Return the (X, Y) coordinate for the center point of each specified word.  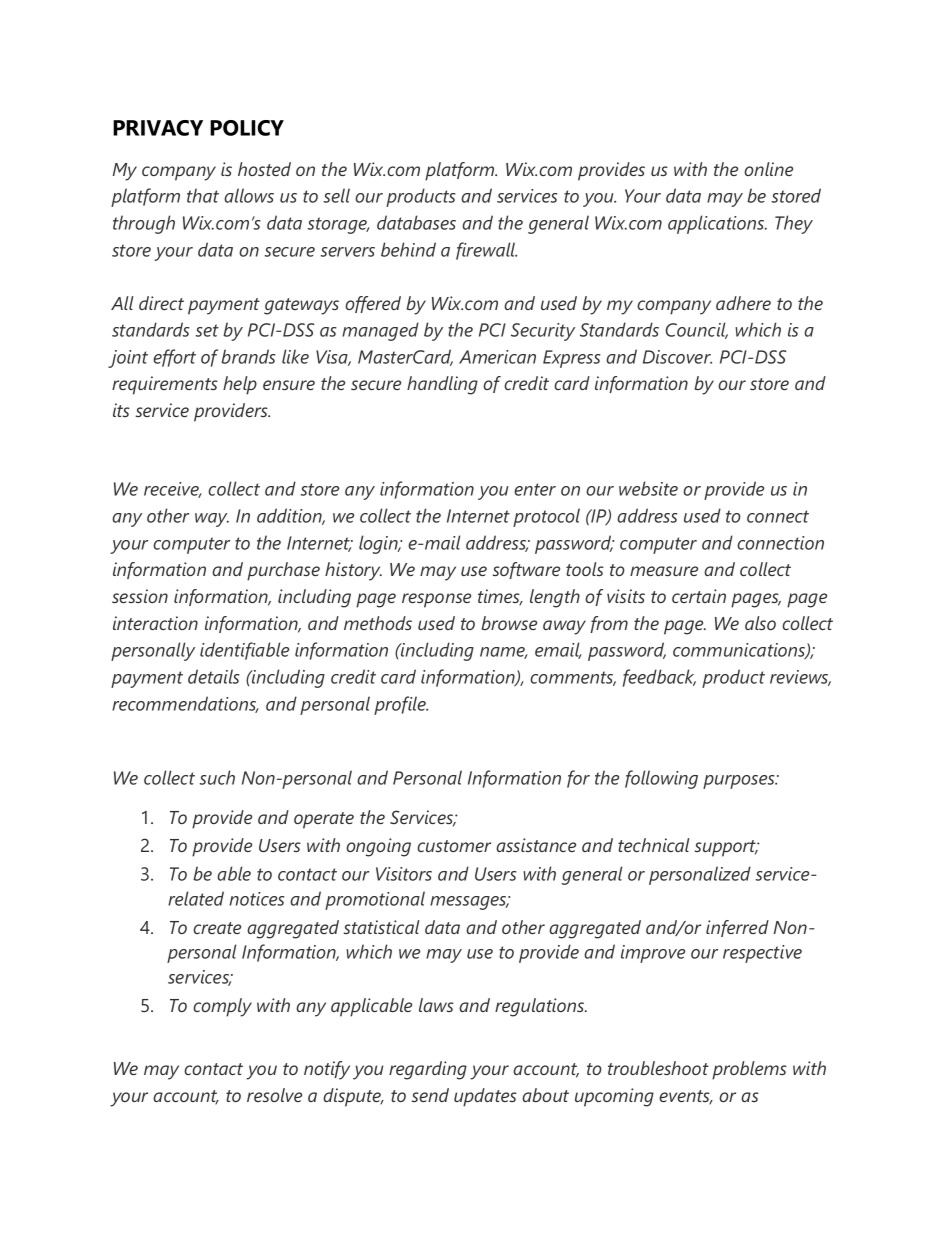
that (203, 195)
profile (401, 705)
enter (535, 489)
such (217, 777)
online (768, 169)
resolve (274, 1095)
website (648, 488)
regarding (428, 1070)
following (661, 779)
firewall (486, 251)
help (240, 385)
